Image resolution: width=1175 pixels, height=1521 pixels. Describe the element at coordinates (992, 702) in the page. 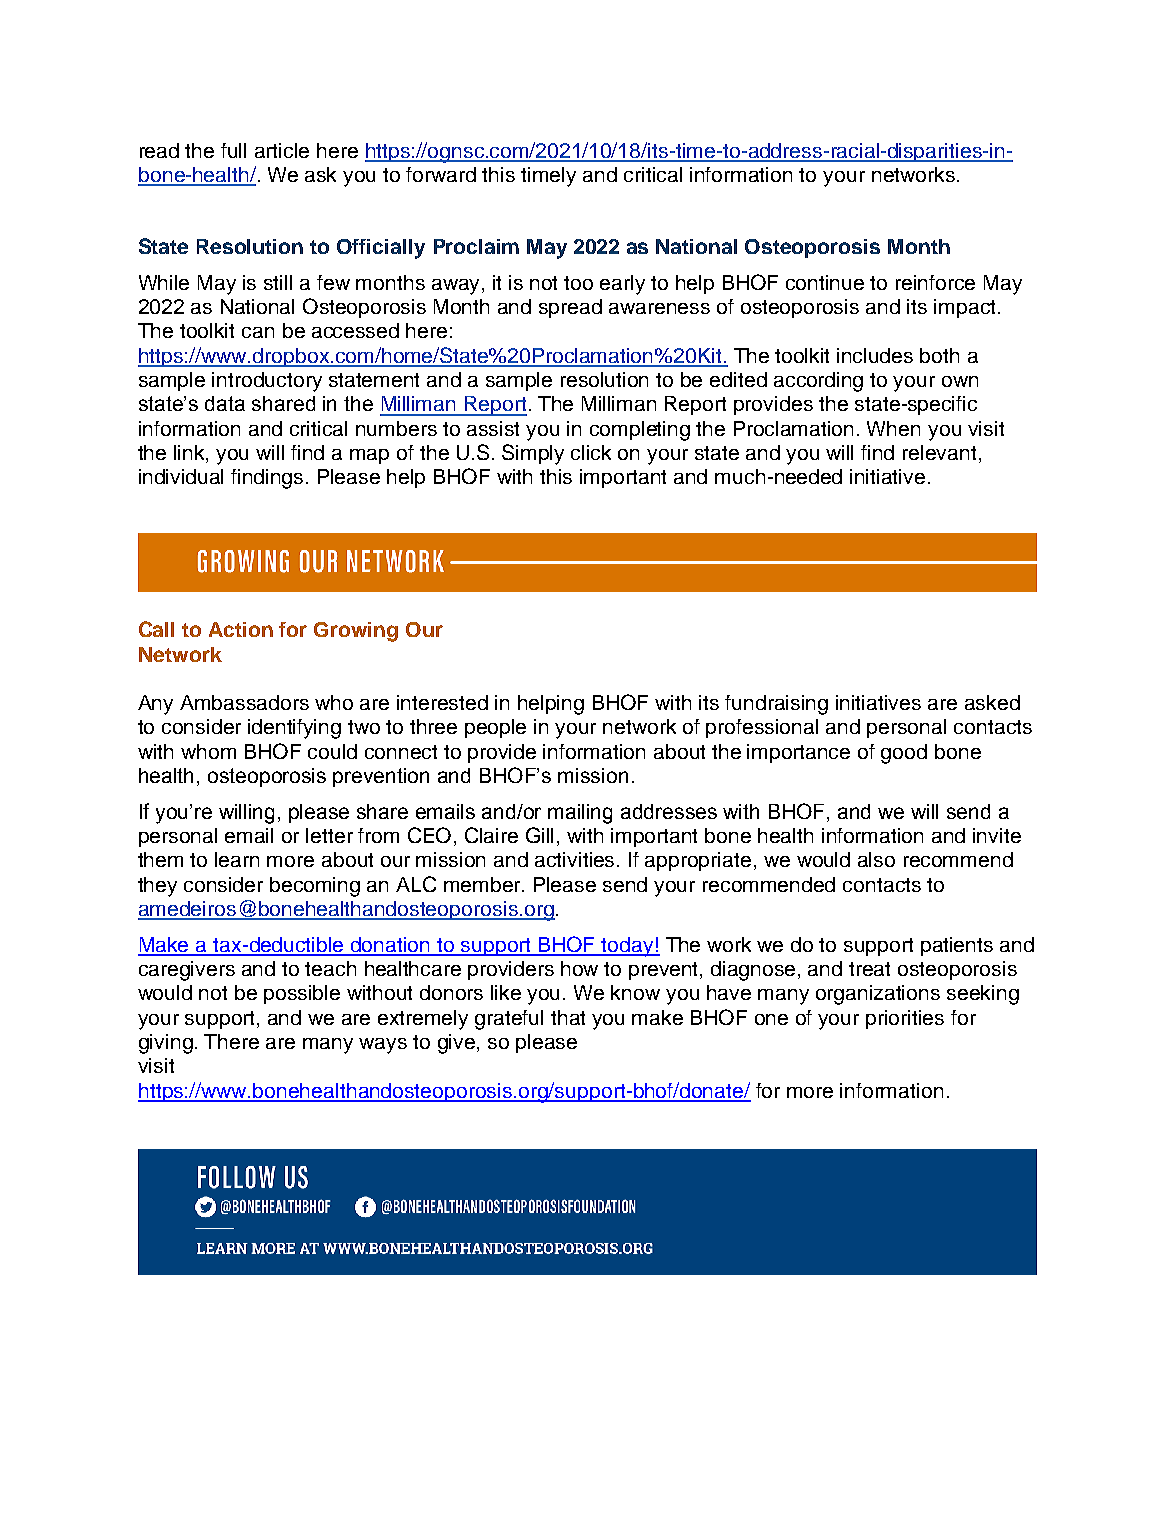

I see `asked` at that location.
